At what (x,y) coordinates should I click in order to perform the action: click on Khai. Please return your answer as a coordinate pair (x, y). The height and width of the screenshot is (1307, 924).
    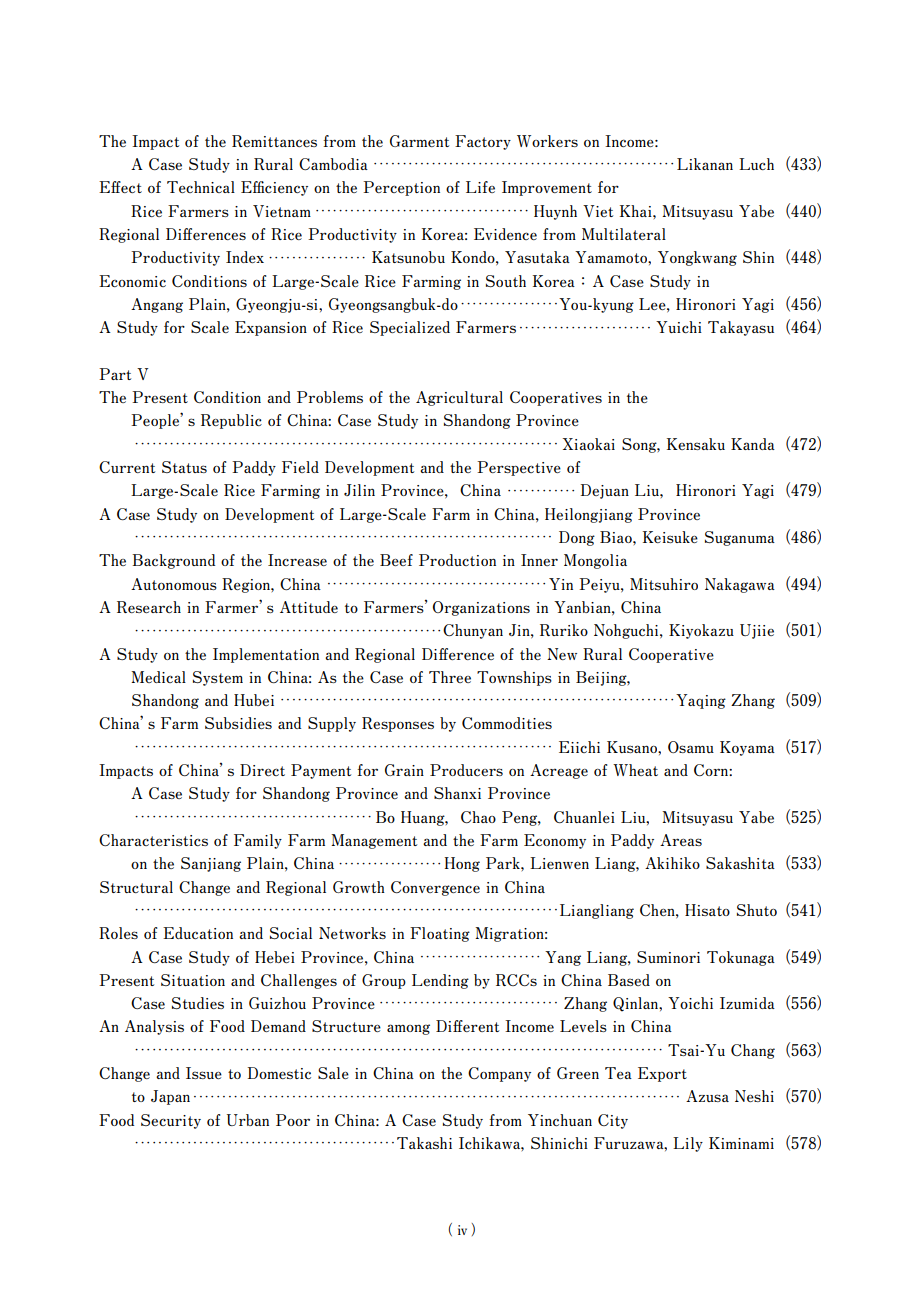
    Looking at the image, I should click on (637, 211).
